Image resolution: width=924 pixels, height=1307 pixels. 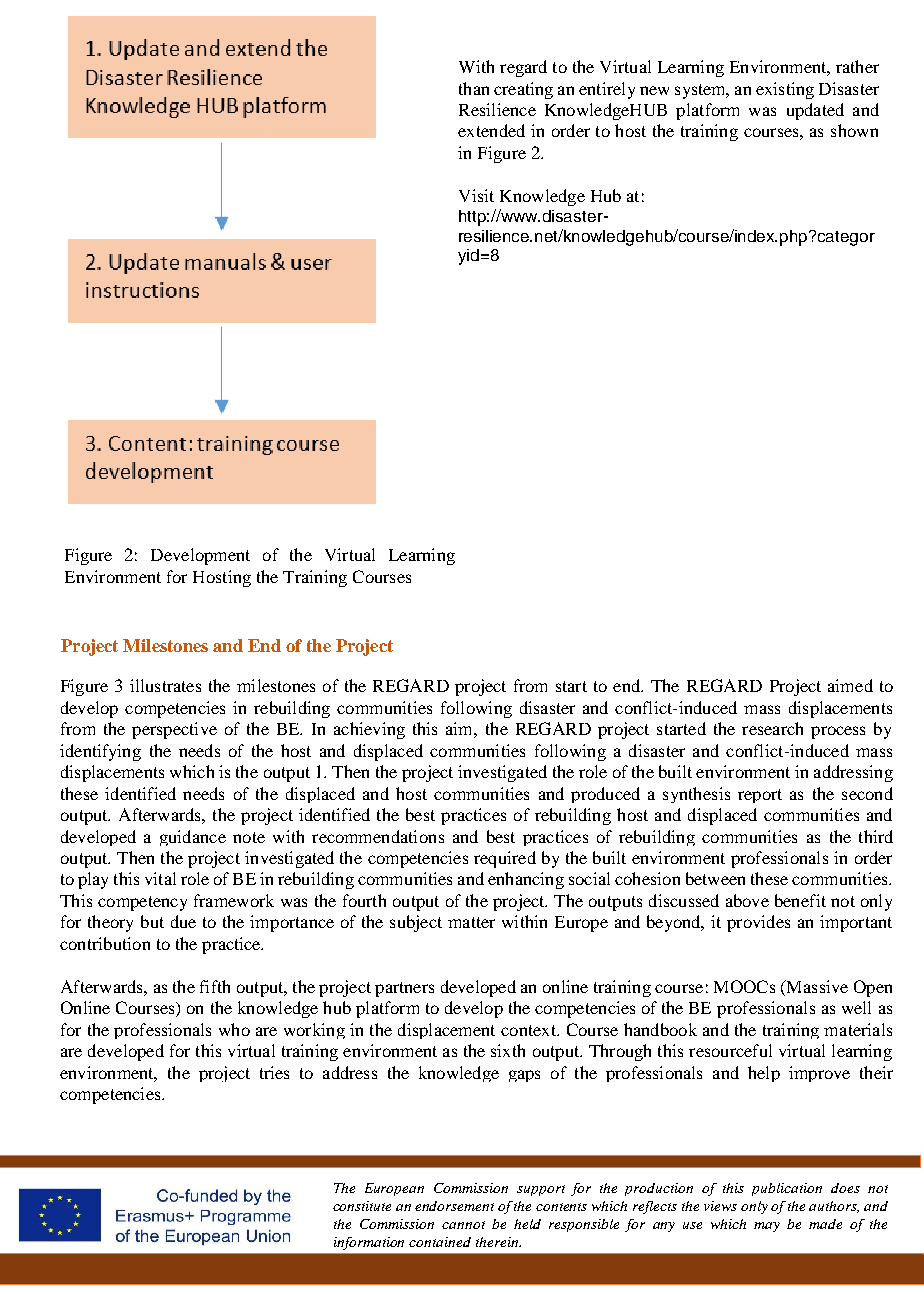 What do you see at coordinates (505, 859) in the image?
I see `required` at bounding box center [505, 859].
